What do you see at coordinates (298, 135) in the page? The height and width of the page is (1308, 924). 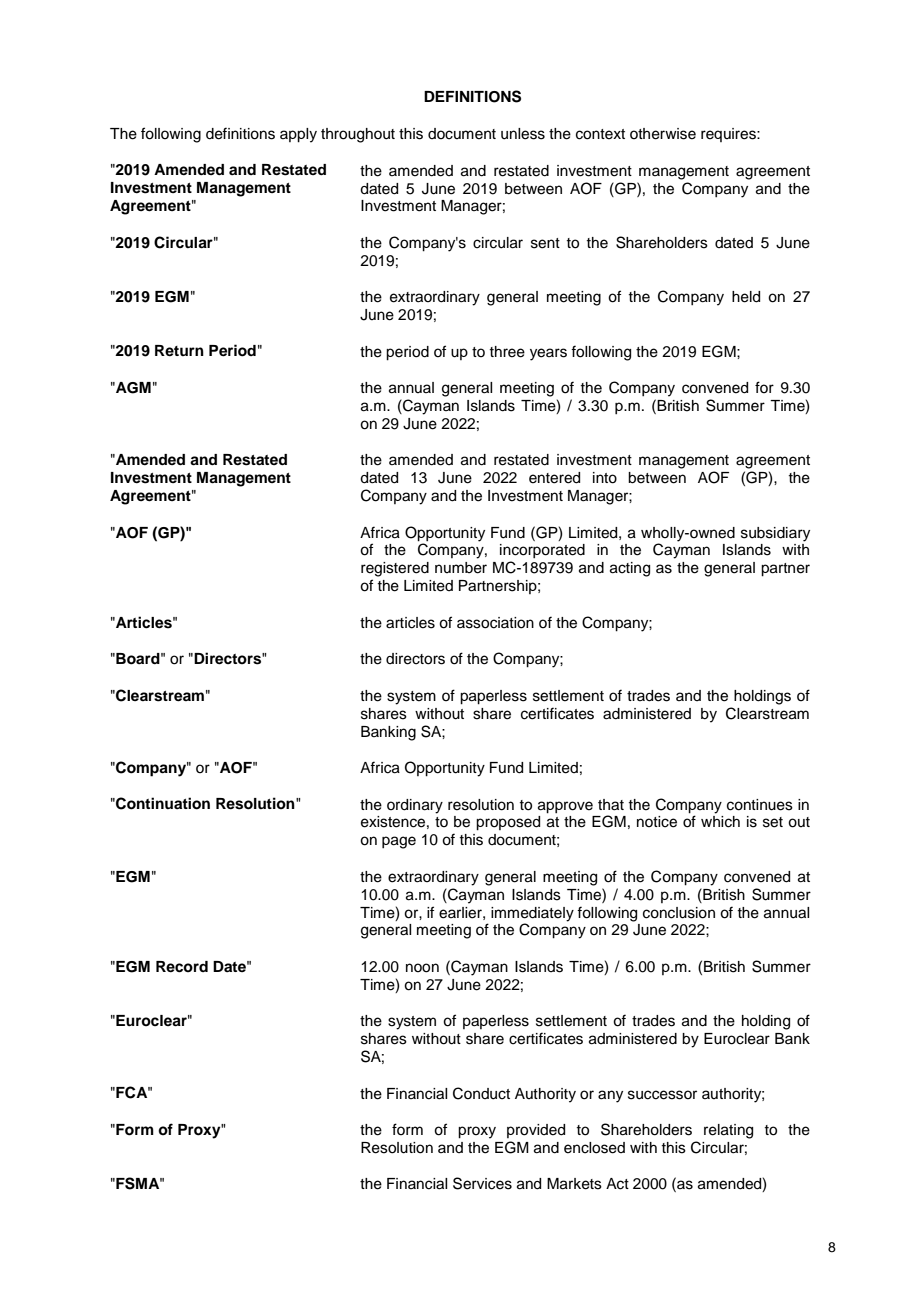 I see `apply` at bounding box center [298, 135].
